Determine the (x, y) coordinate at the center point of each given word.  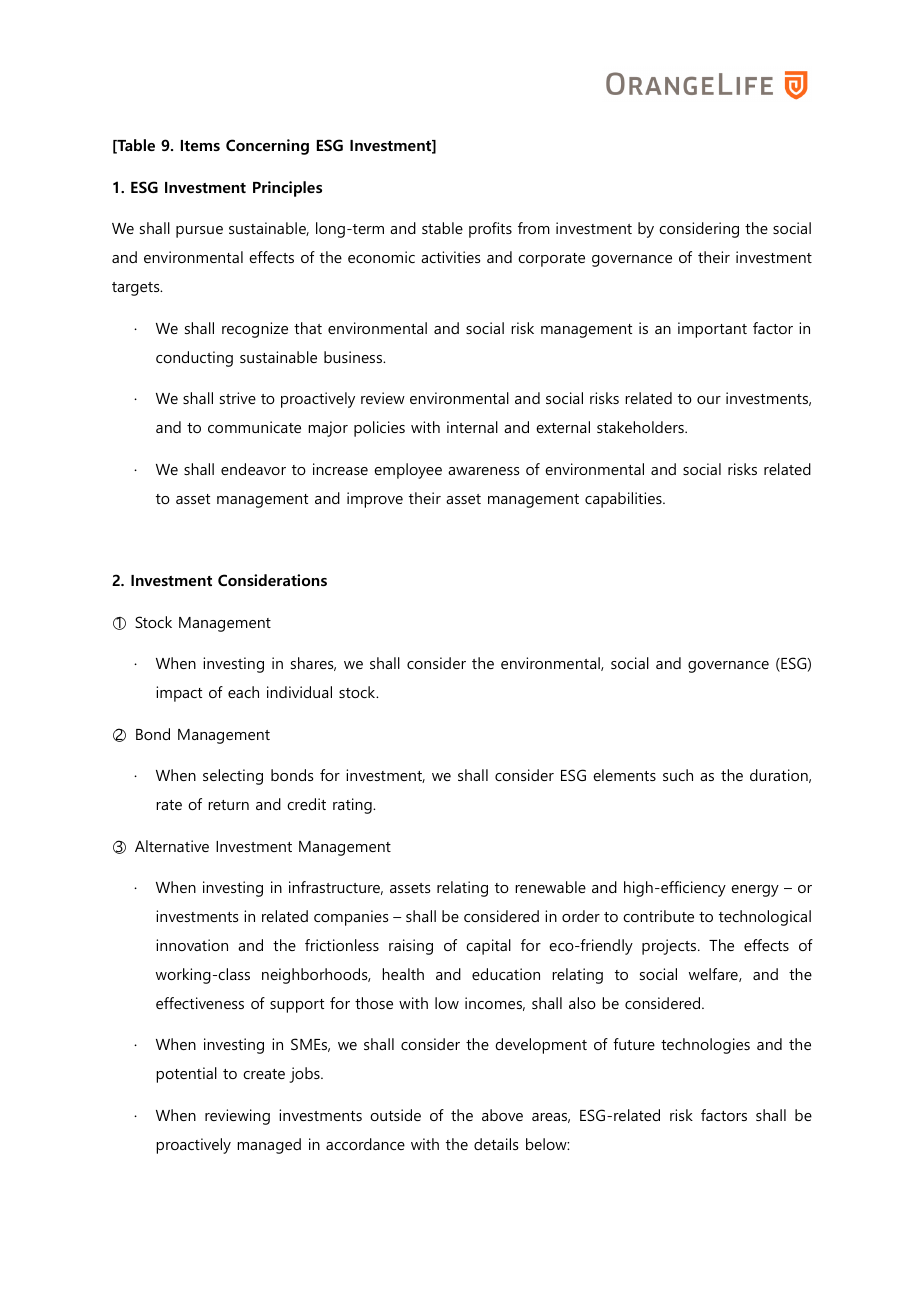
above (502, 1115)
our (709, 400)
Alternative (172, 846)
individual (299, 692)
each (243, 692)
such (678, 775)
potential (186, 1075)
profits (490, 230)
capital (488, 947)
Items (200, 145)
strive (238, 398)
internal (472, 427)
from (534, 228)
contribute (658, 916)
